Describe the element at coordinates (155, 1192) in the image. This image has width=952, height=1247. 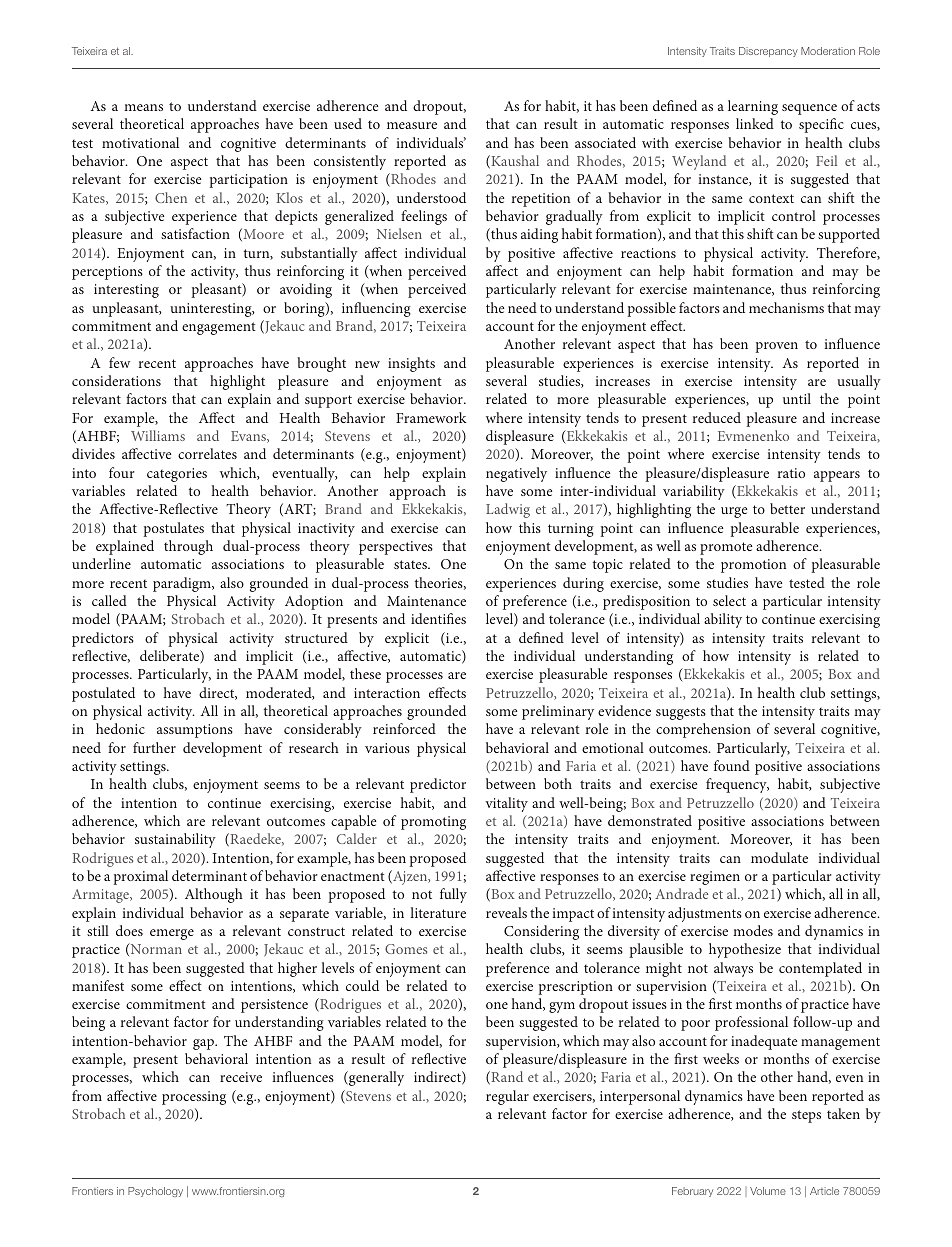
I see `Psychology` at that location.
